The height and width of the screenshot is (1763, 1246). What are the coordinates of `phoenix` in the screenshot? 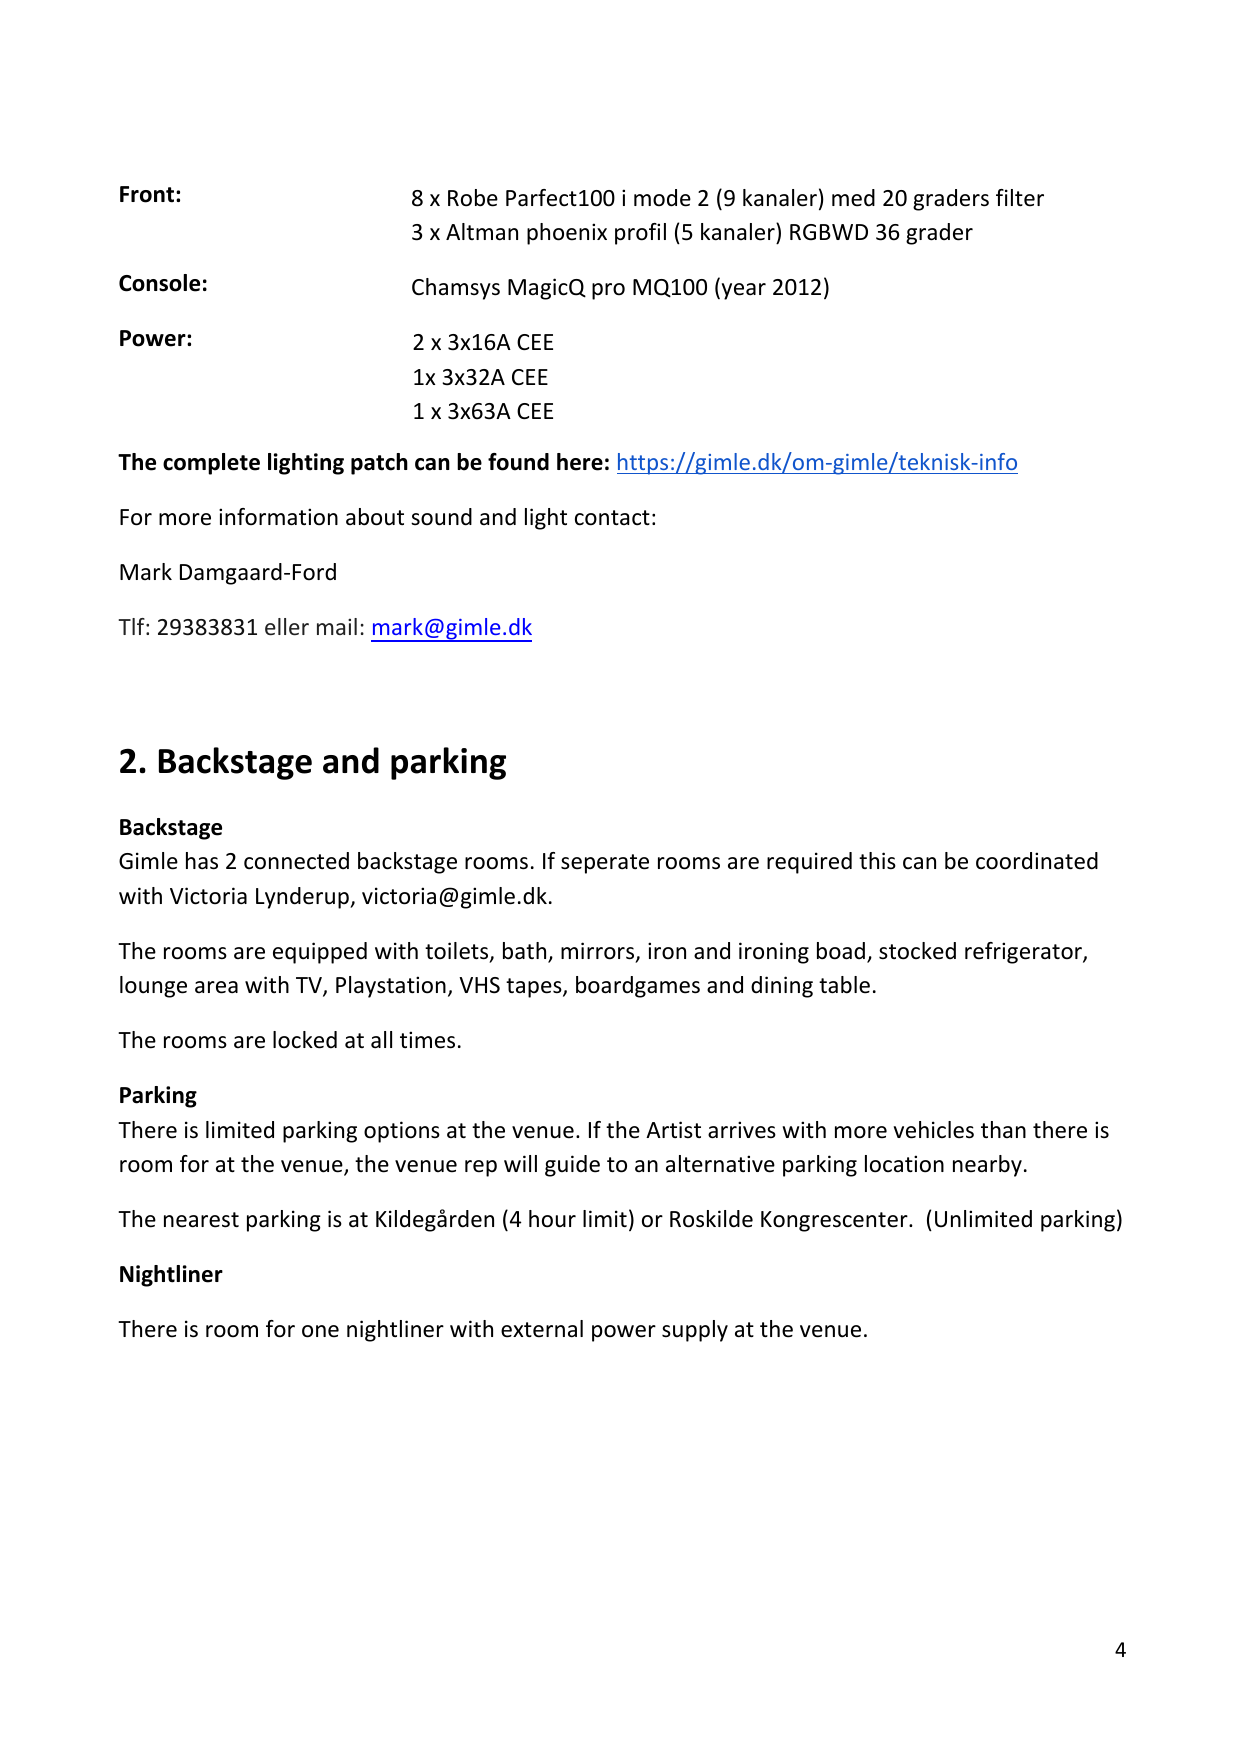 It's located at (567, 234).
